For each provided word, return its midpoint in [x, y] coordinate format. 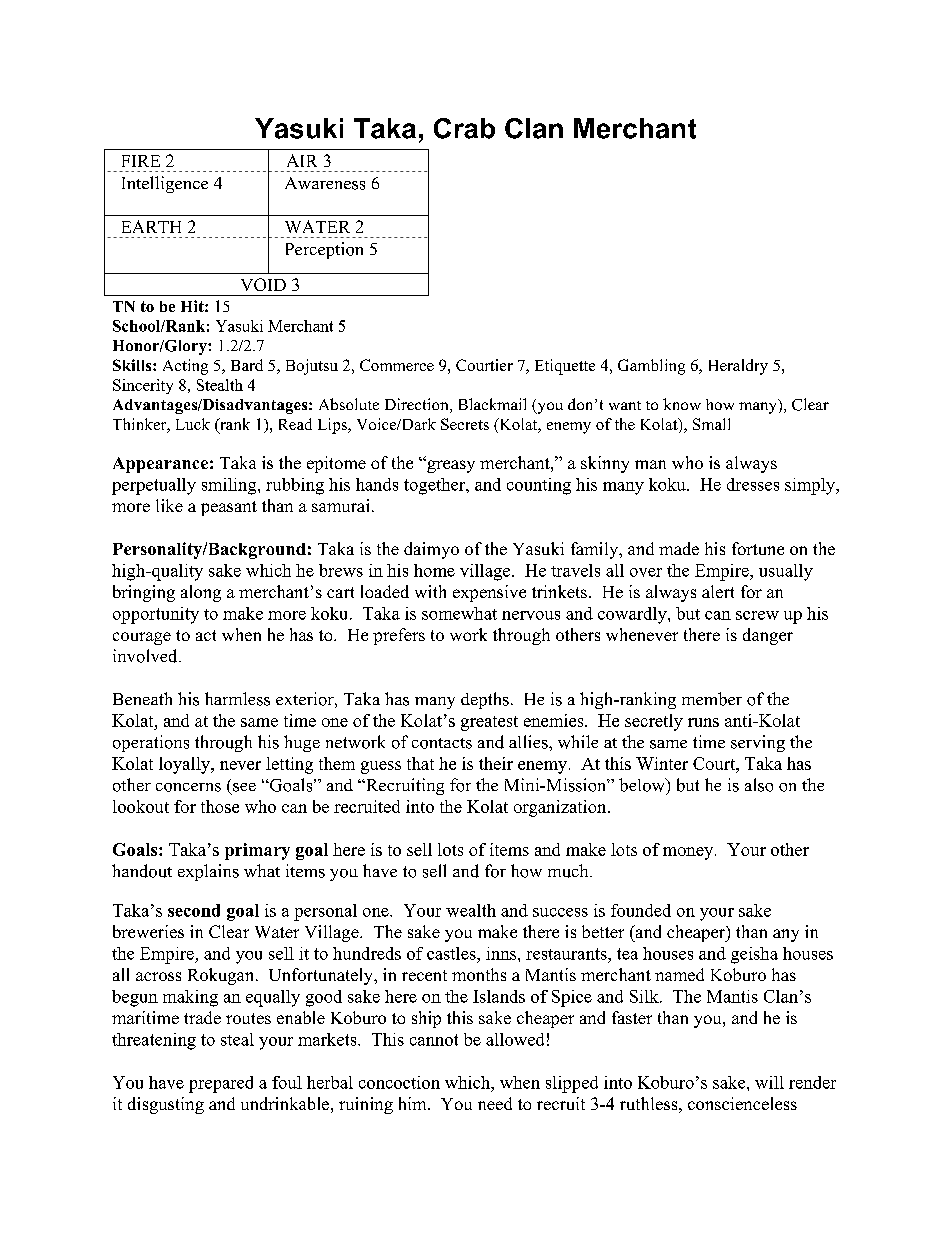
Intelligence [165, 184]
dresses [753, 484]
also [759, 785]
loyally [186, 765]
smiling [230, 486]
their [496, 763]
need [495, 1103]
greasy [450, 466]
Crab [464, 128]
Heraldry [738, 367]
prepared [221, 1084]
